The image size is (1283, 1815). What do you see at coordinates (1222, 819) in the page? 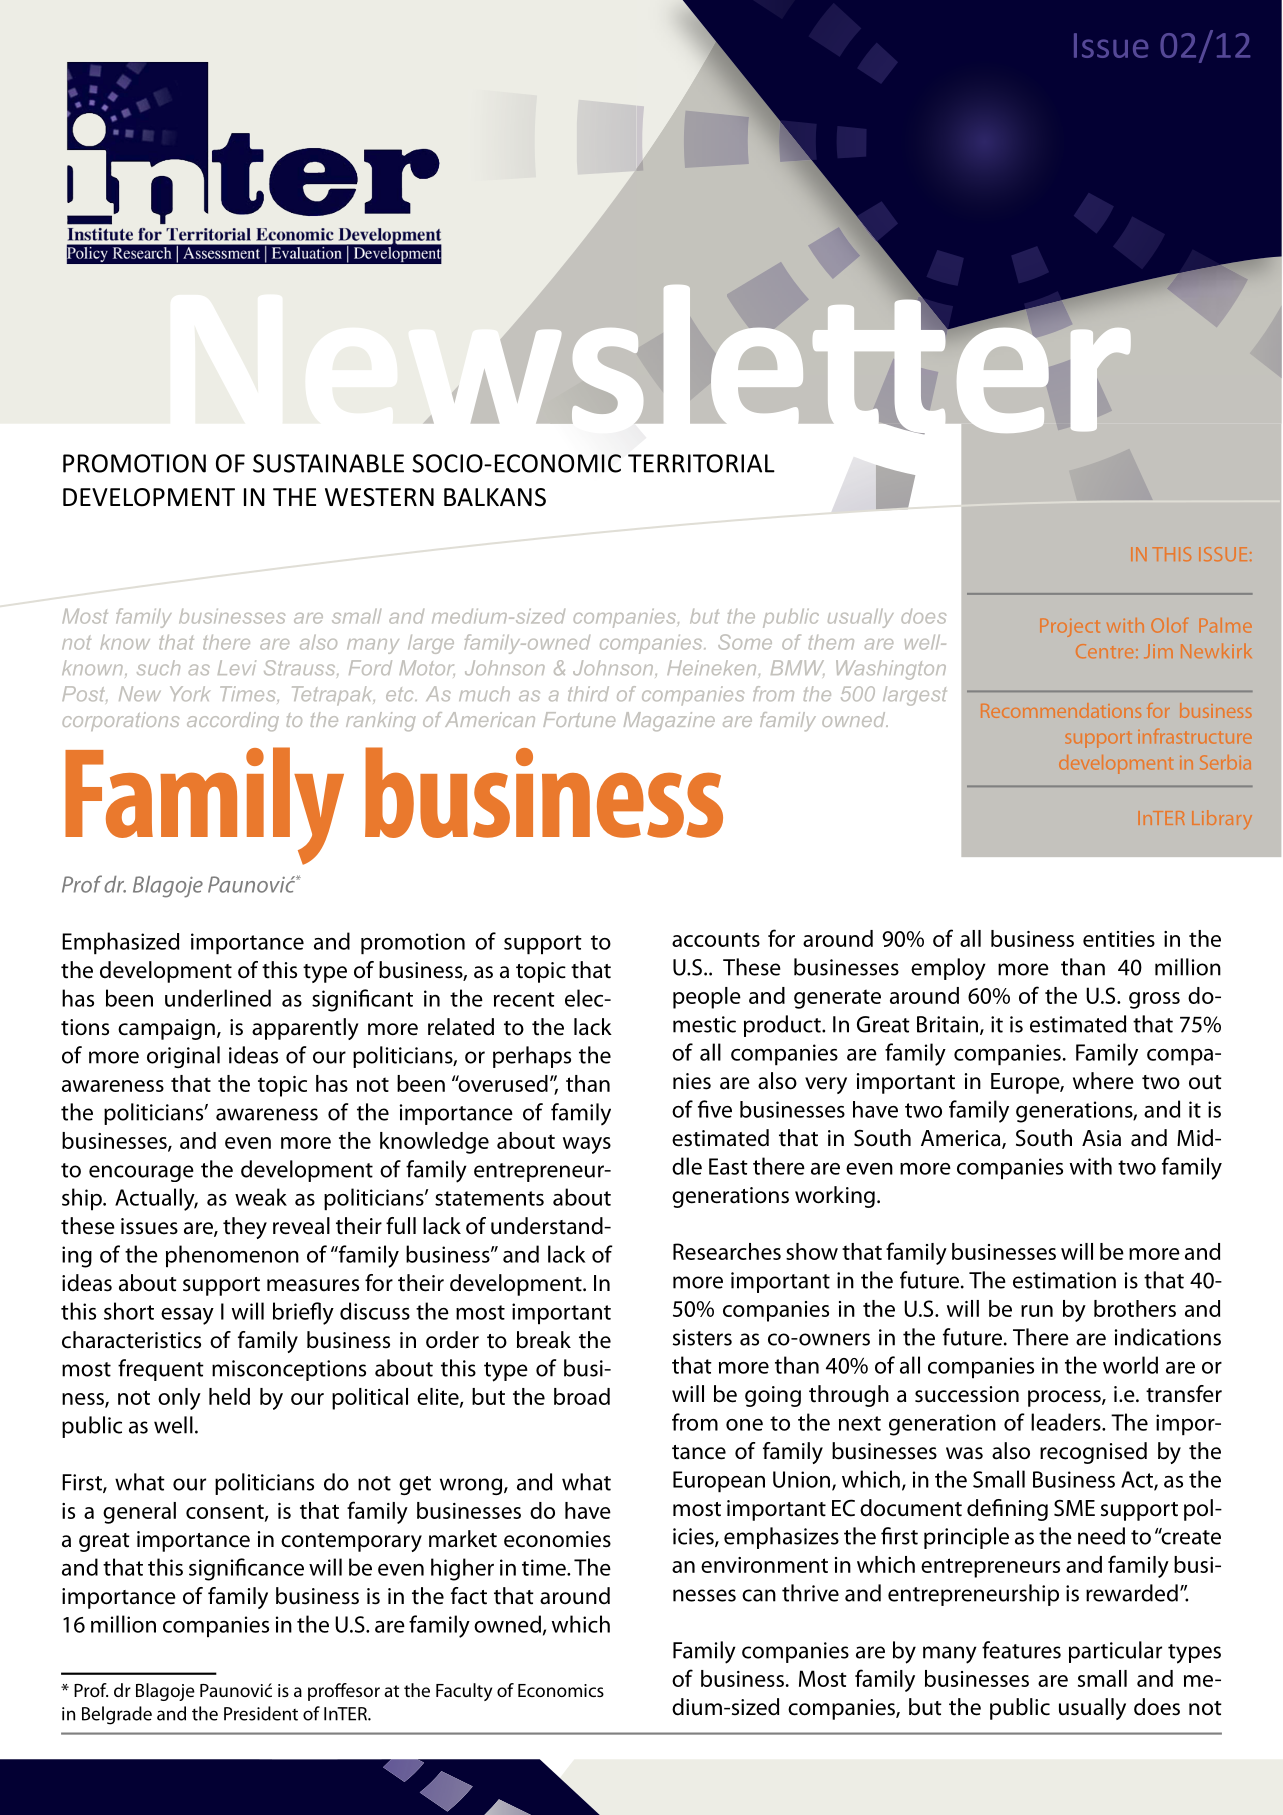
I see `Library` at bounding box center [1222, 819].
